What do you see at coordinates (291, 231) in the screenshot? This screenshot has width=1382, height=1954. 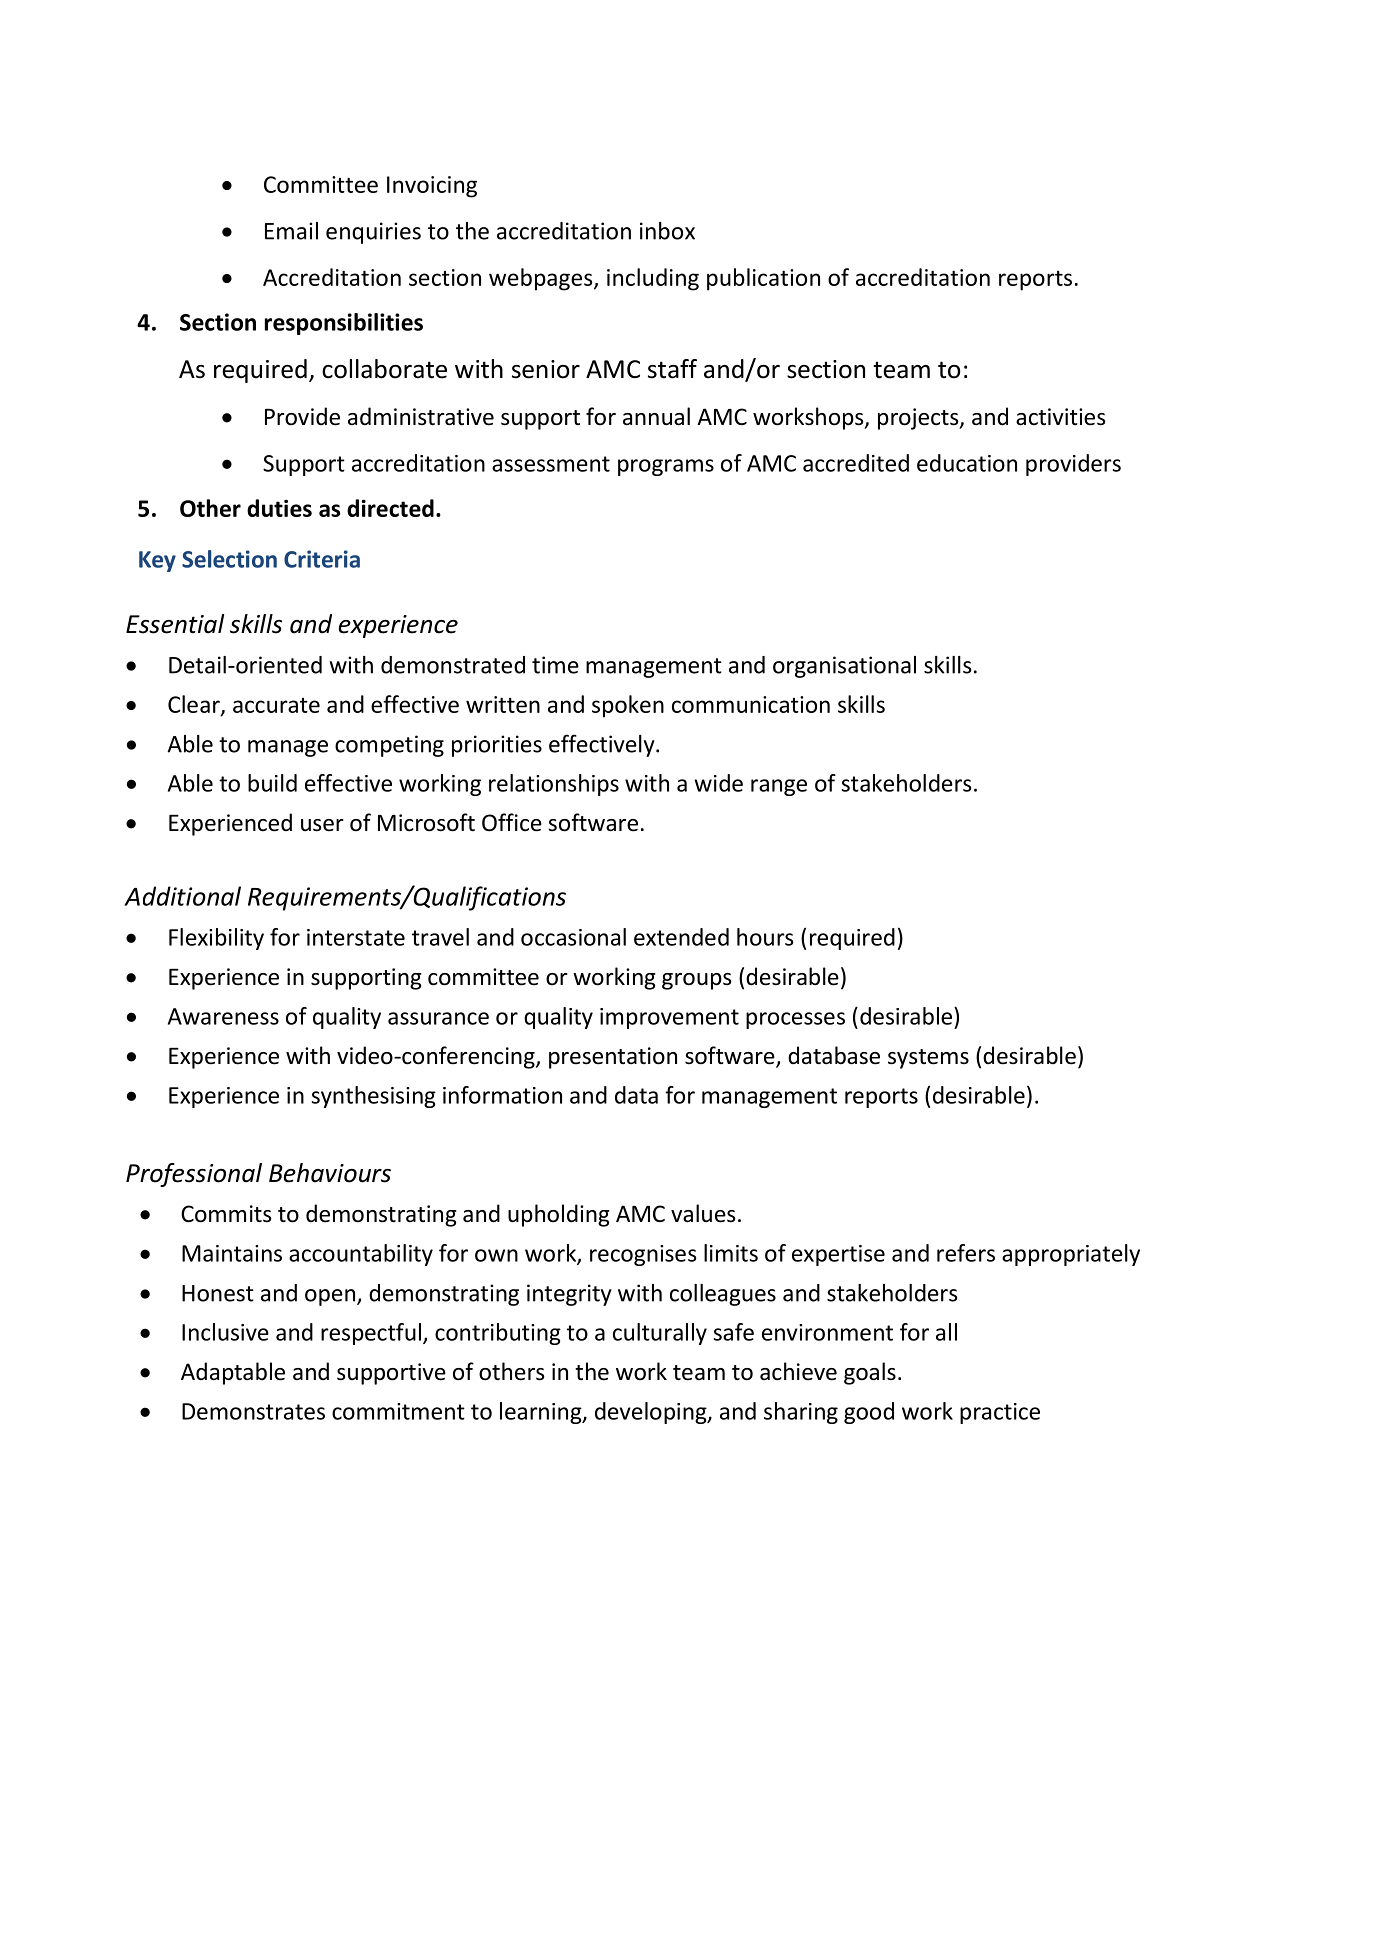 I see `Email` at bounding box center [291, 231].
